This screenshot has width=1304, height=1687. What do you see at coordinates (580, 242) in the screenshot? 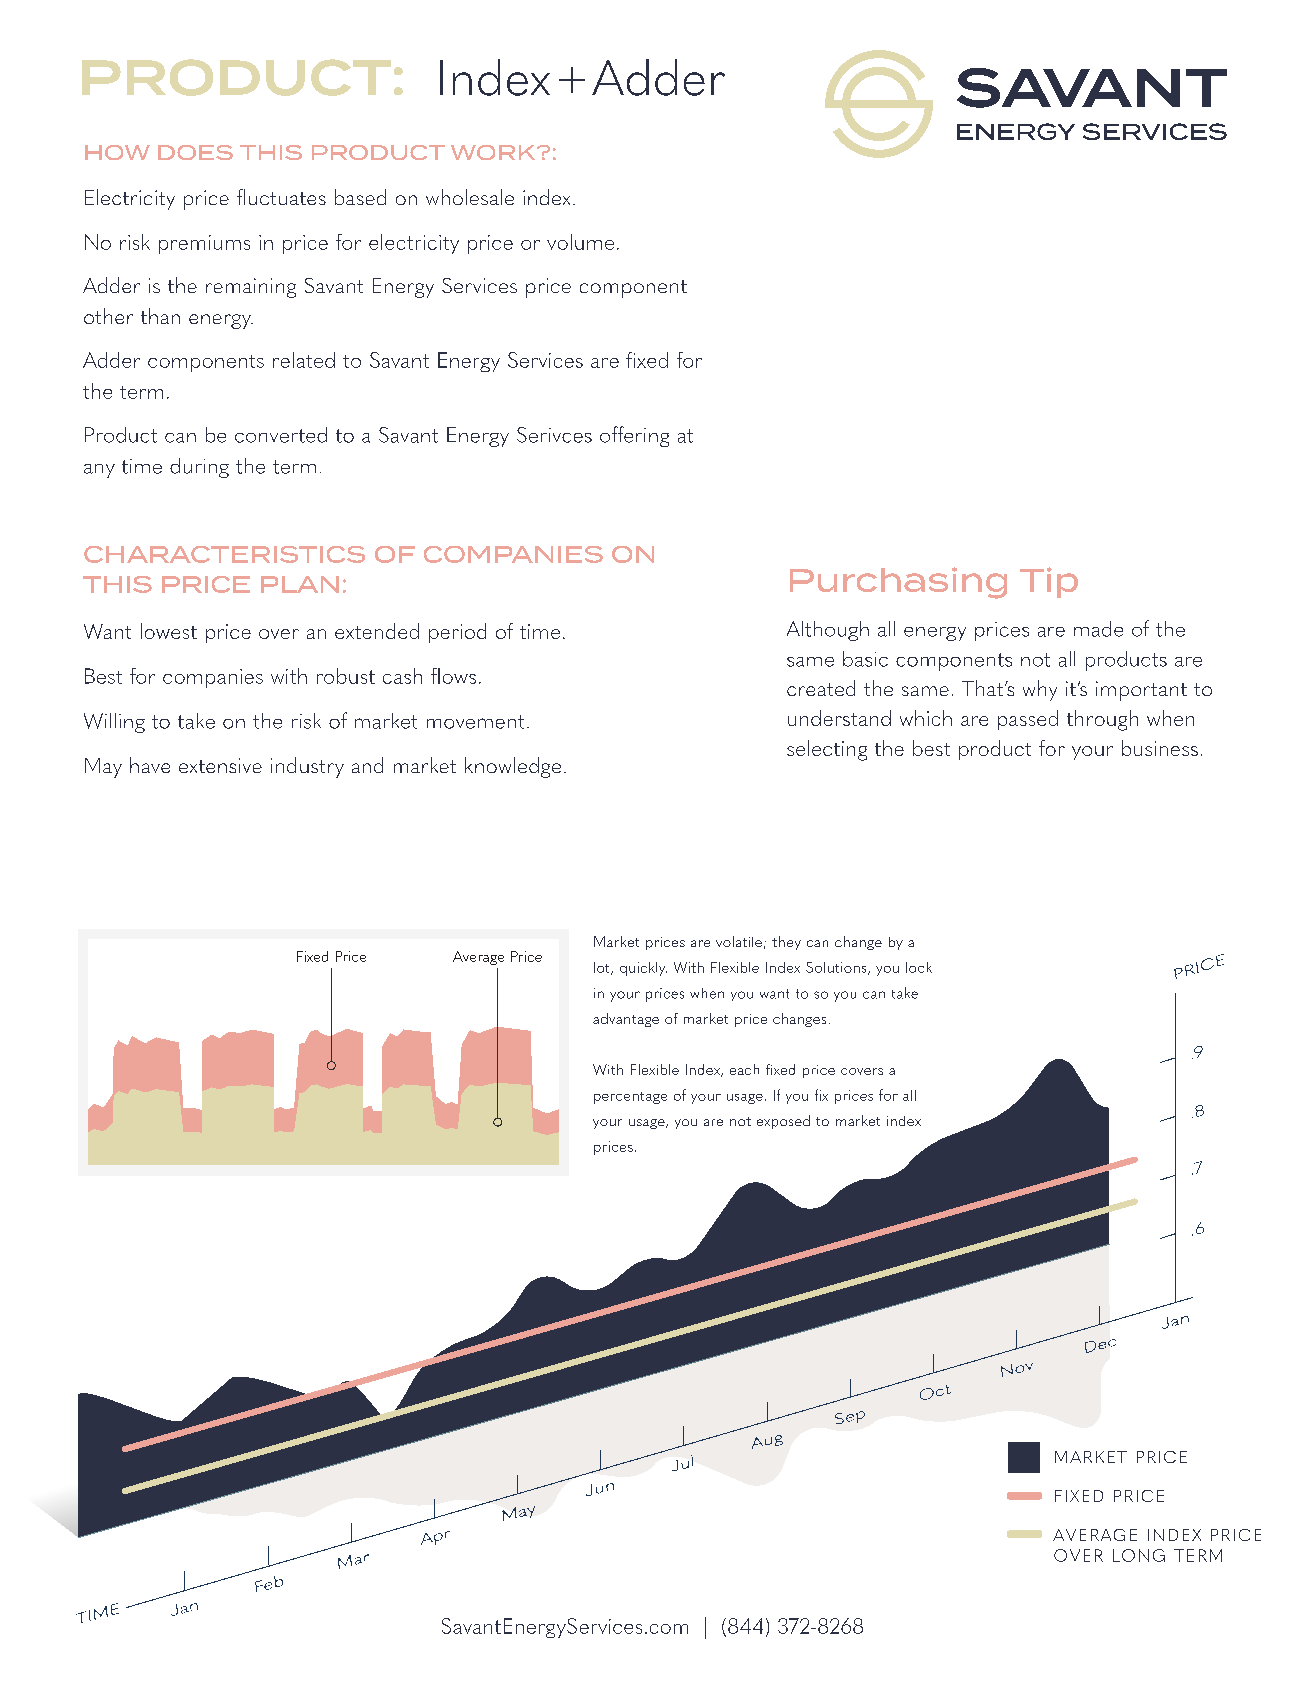
I see `volume` at bounding box center [580, 242].
